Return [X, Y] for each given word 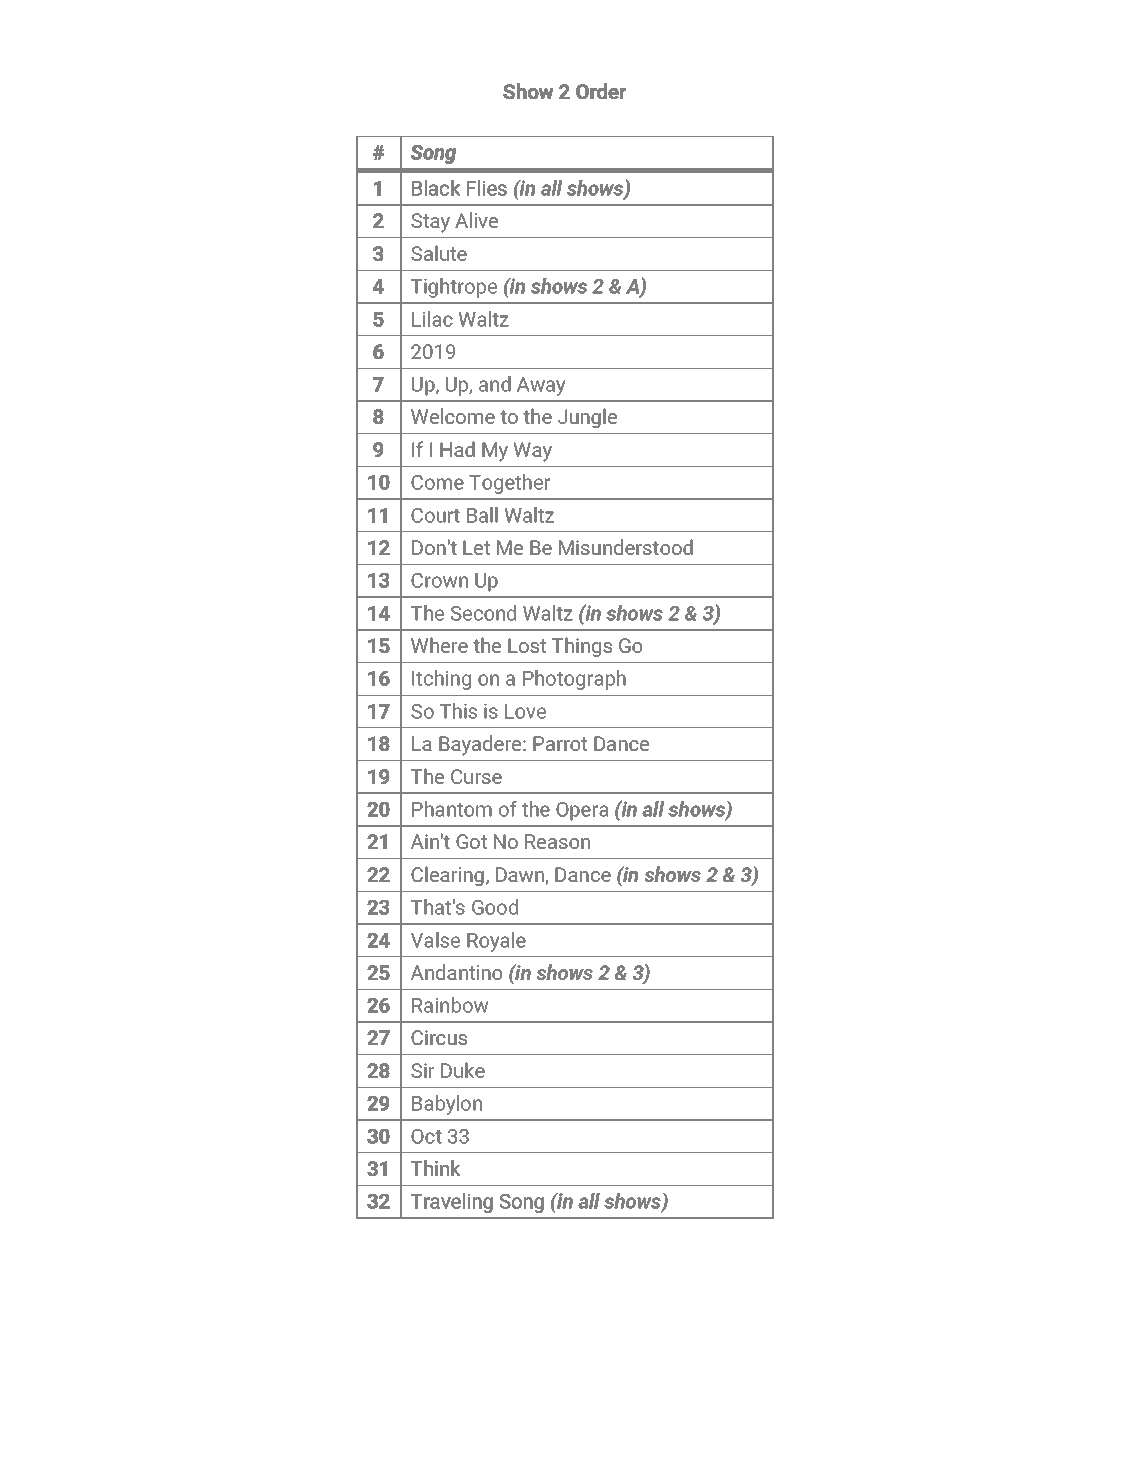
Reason [557, 841]
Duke [463, 1070]
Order [601, 91]
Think [435, 1168]
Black [436, 188]
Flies [487, 188]
